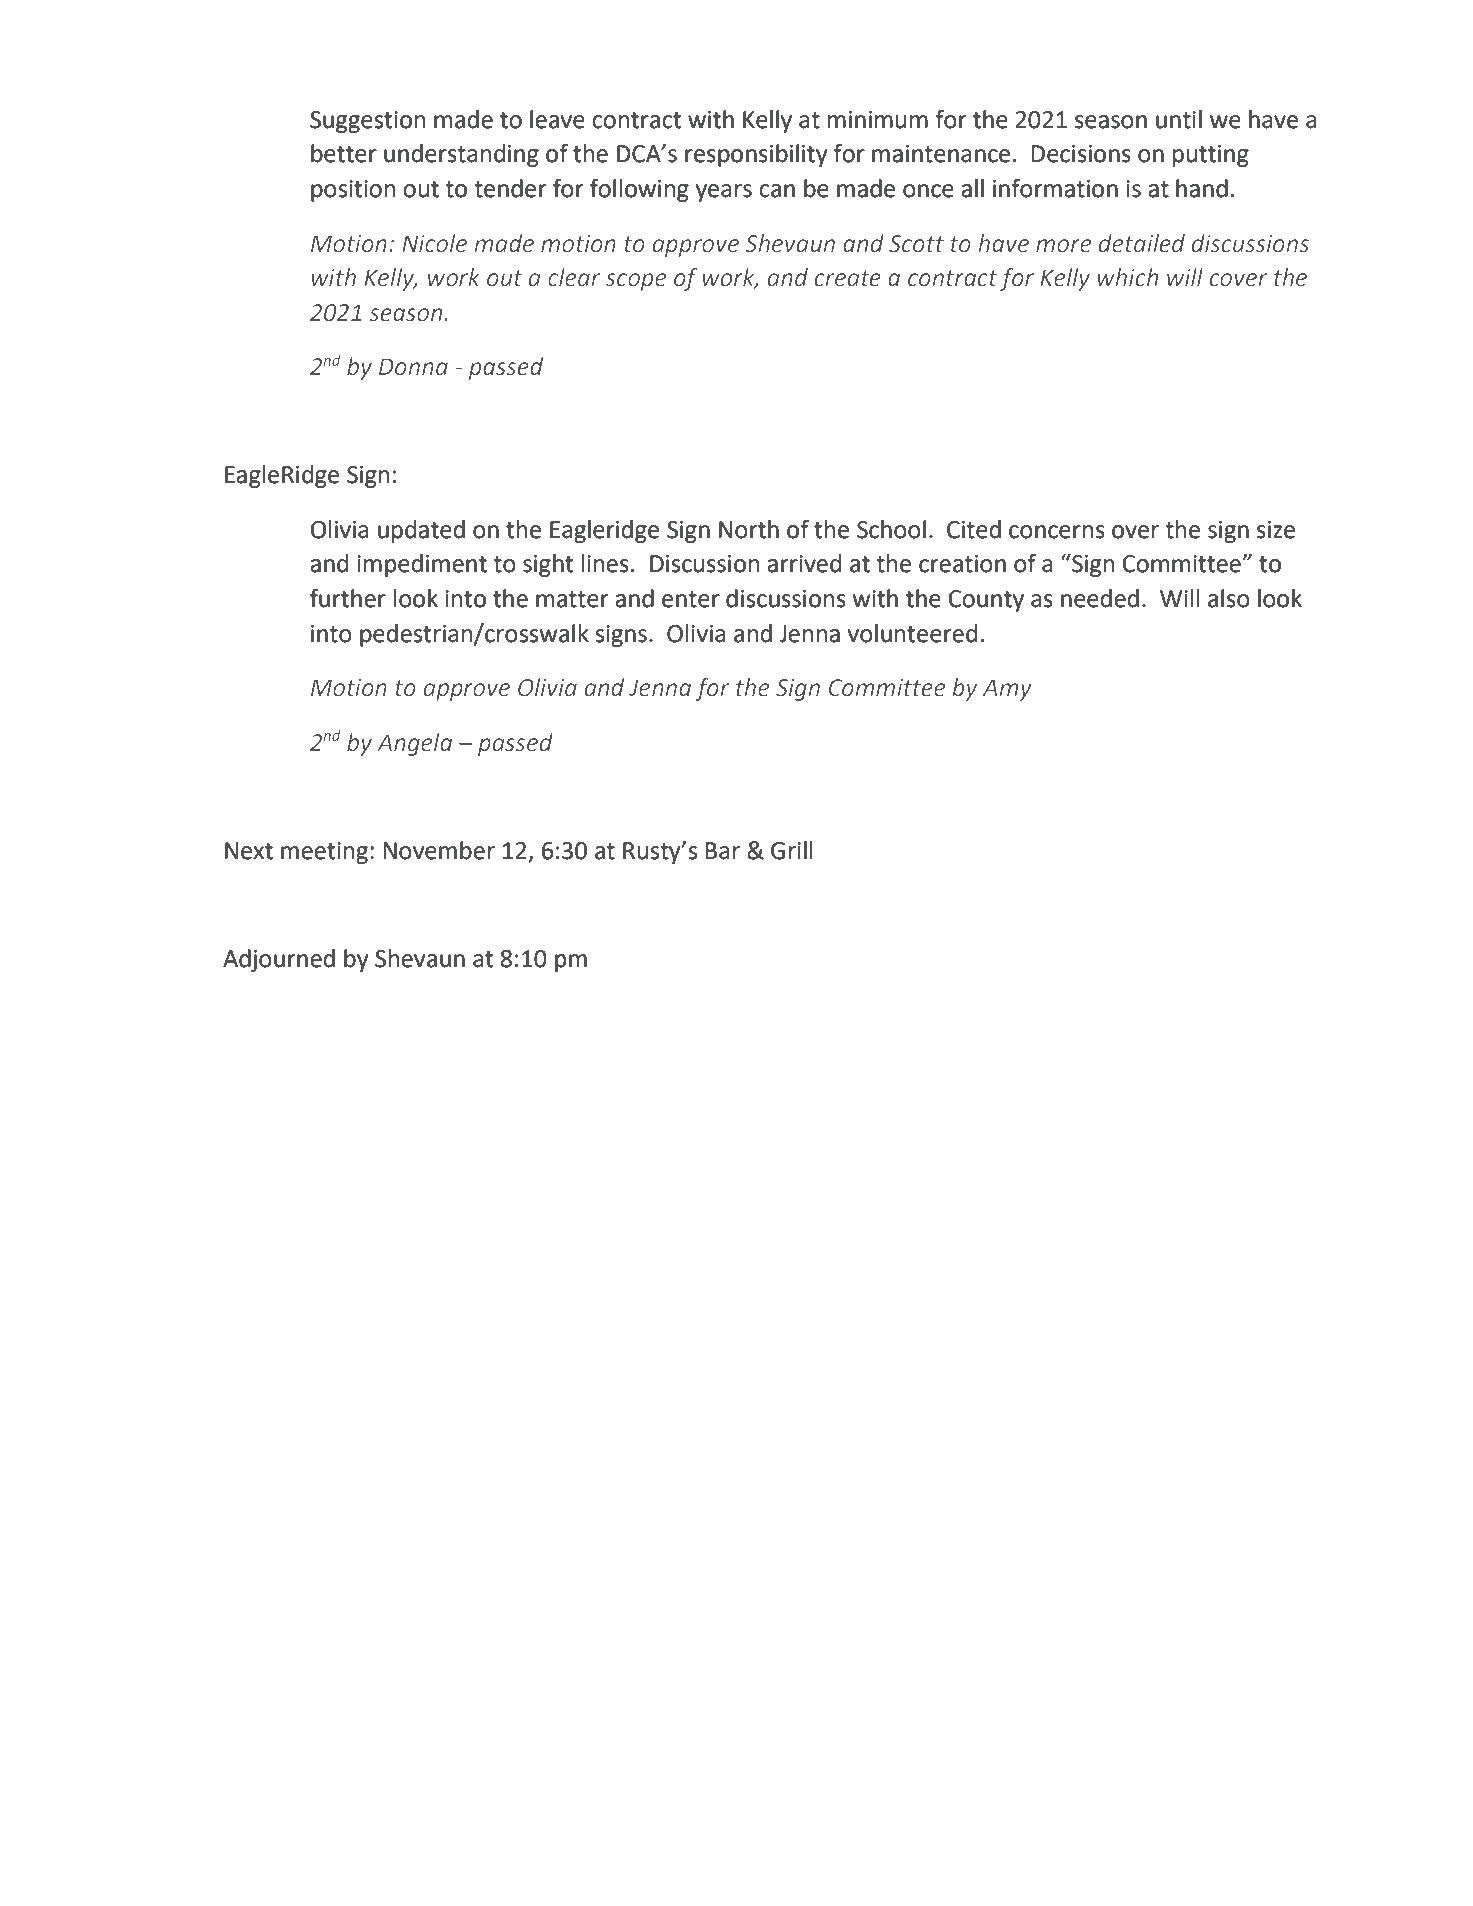  What do you see at coordinates (749, 529) in the screenshot?
I see `North` at bounding box center [749, 529].
